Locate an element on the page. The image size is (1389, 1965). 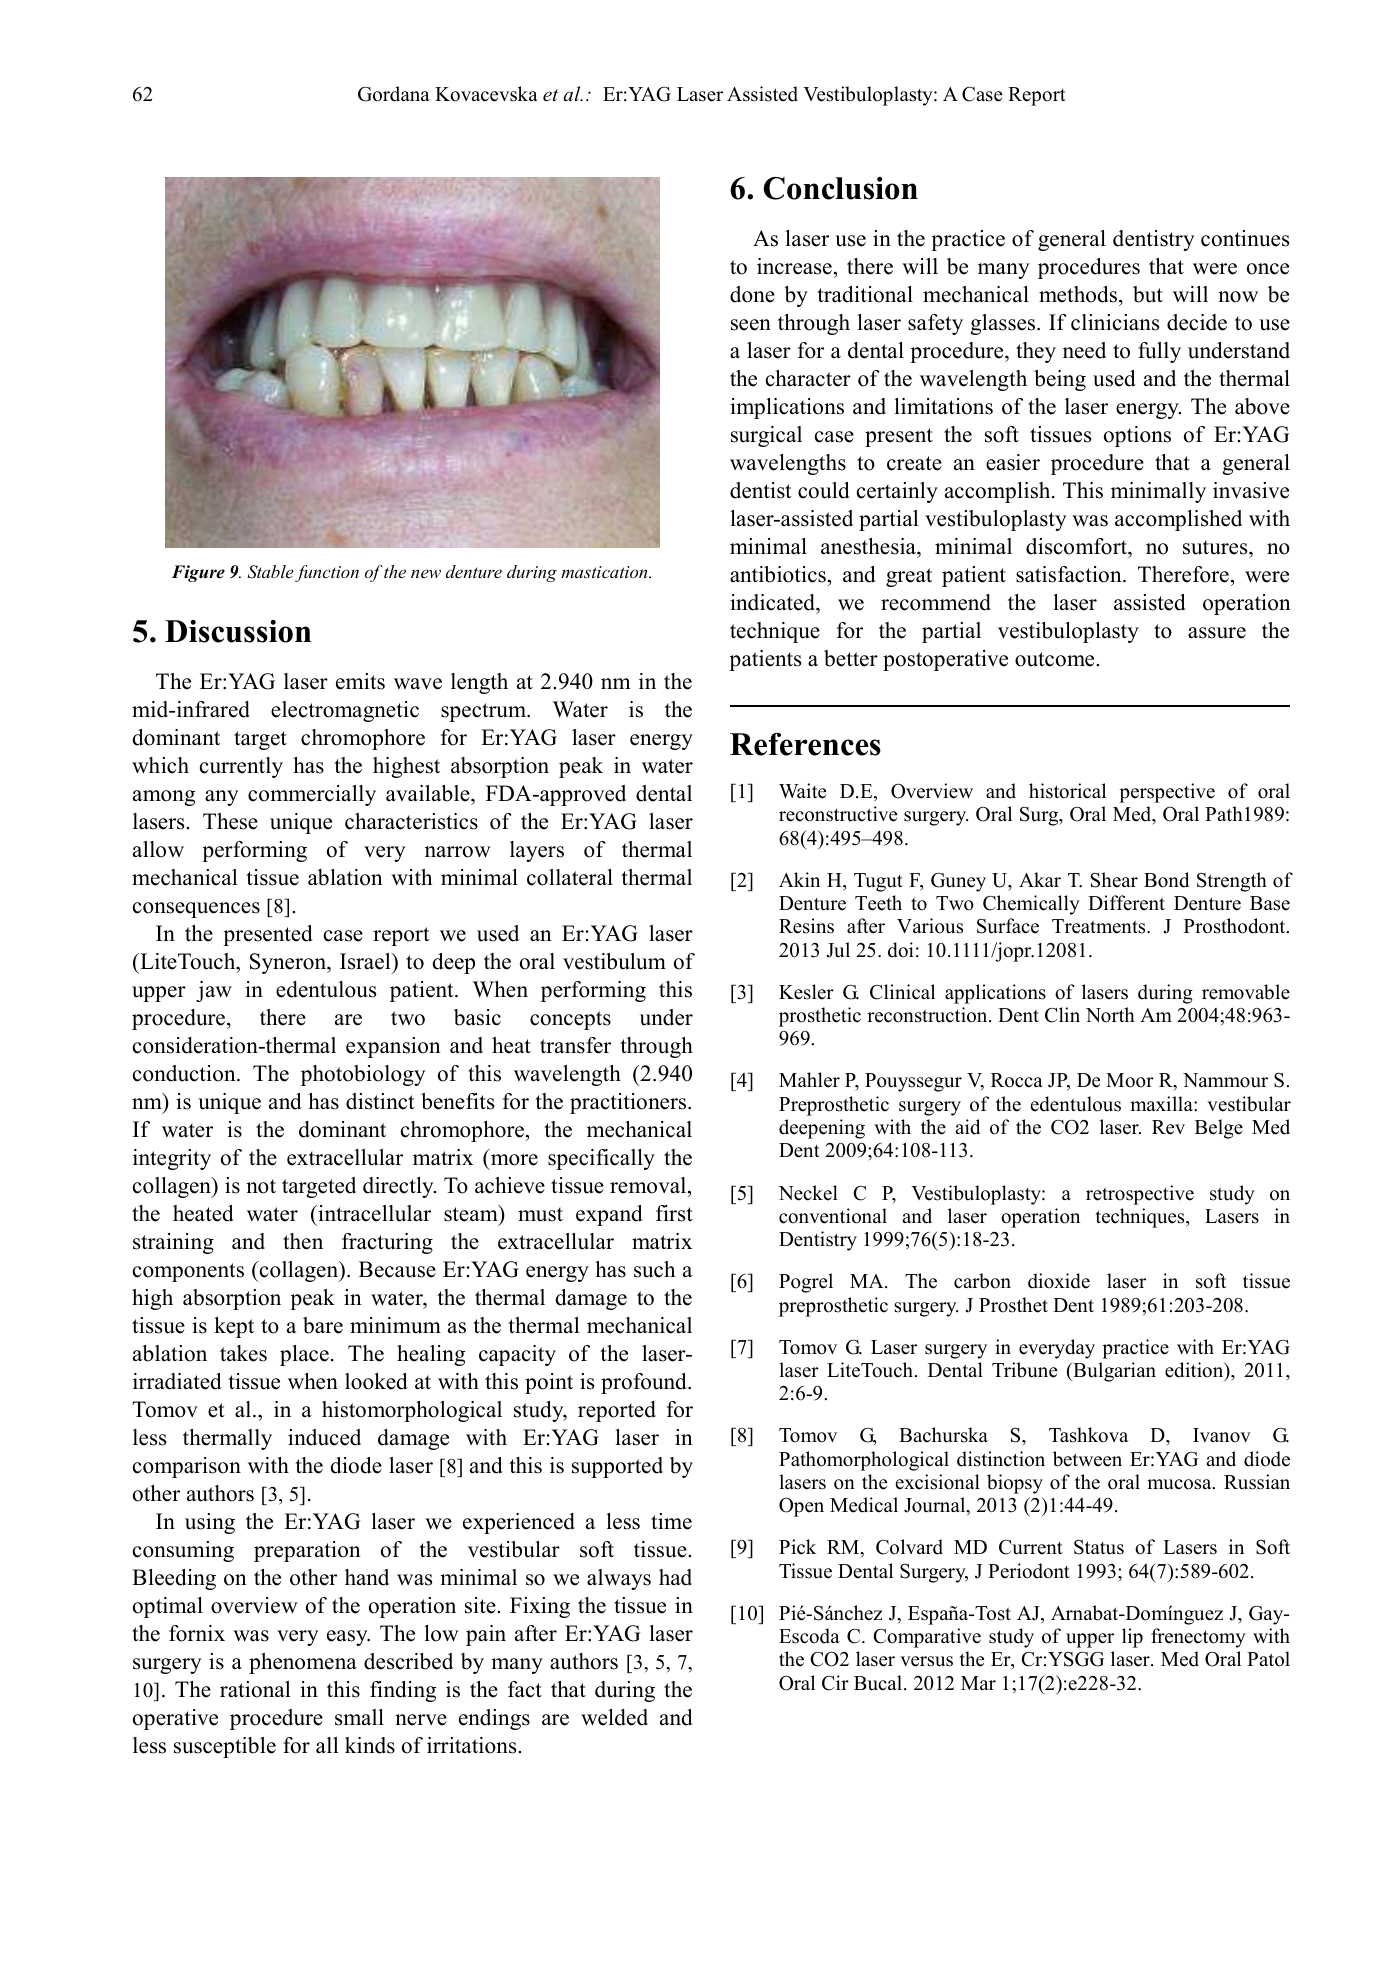
Treatments is located at coordinates (1100, 926).
